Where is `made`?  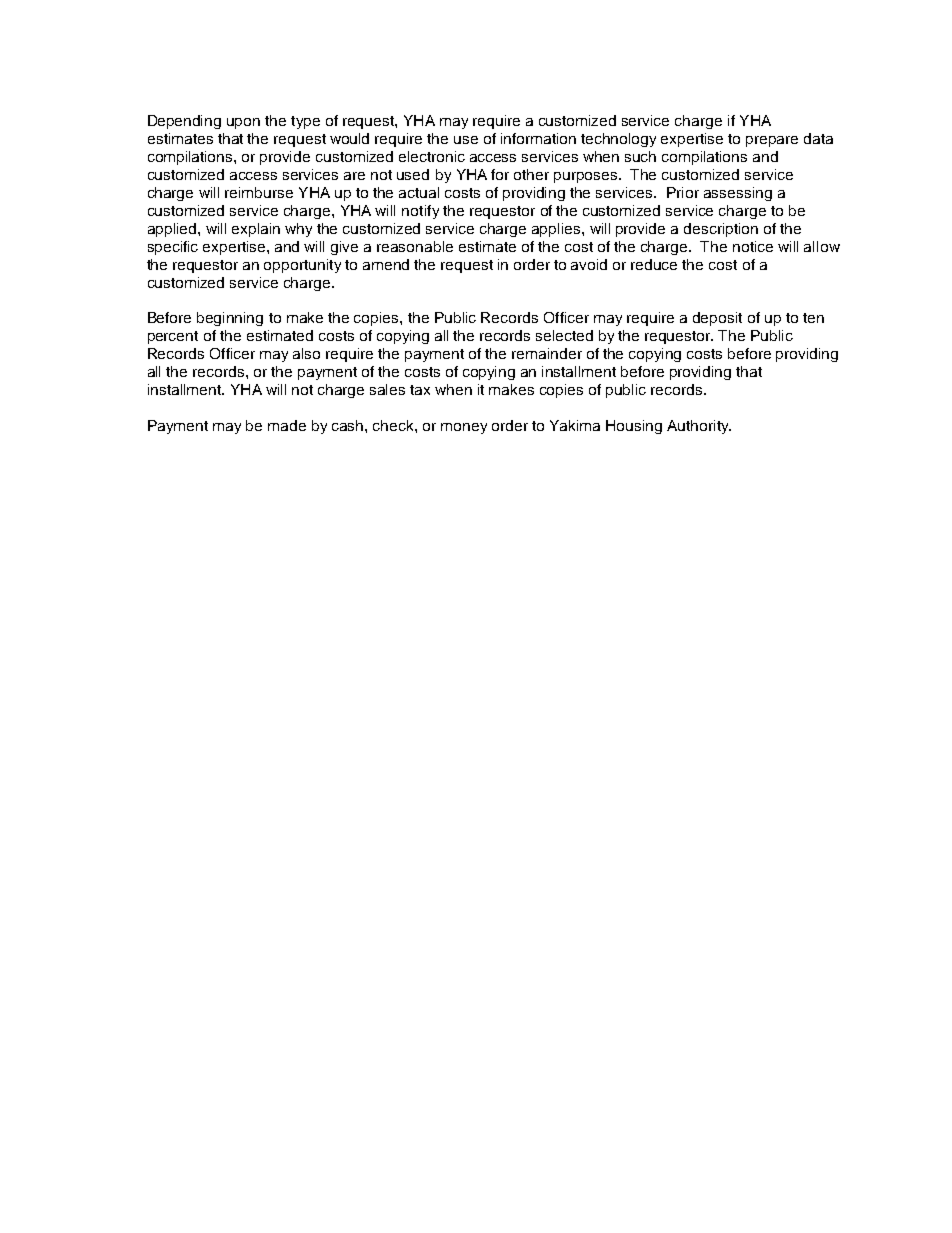
made is located at coordinates (287, 425).
